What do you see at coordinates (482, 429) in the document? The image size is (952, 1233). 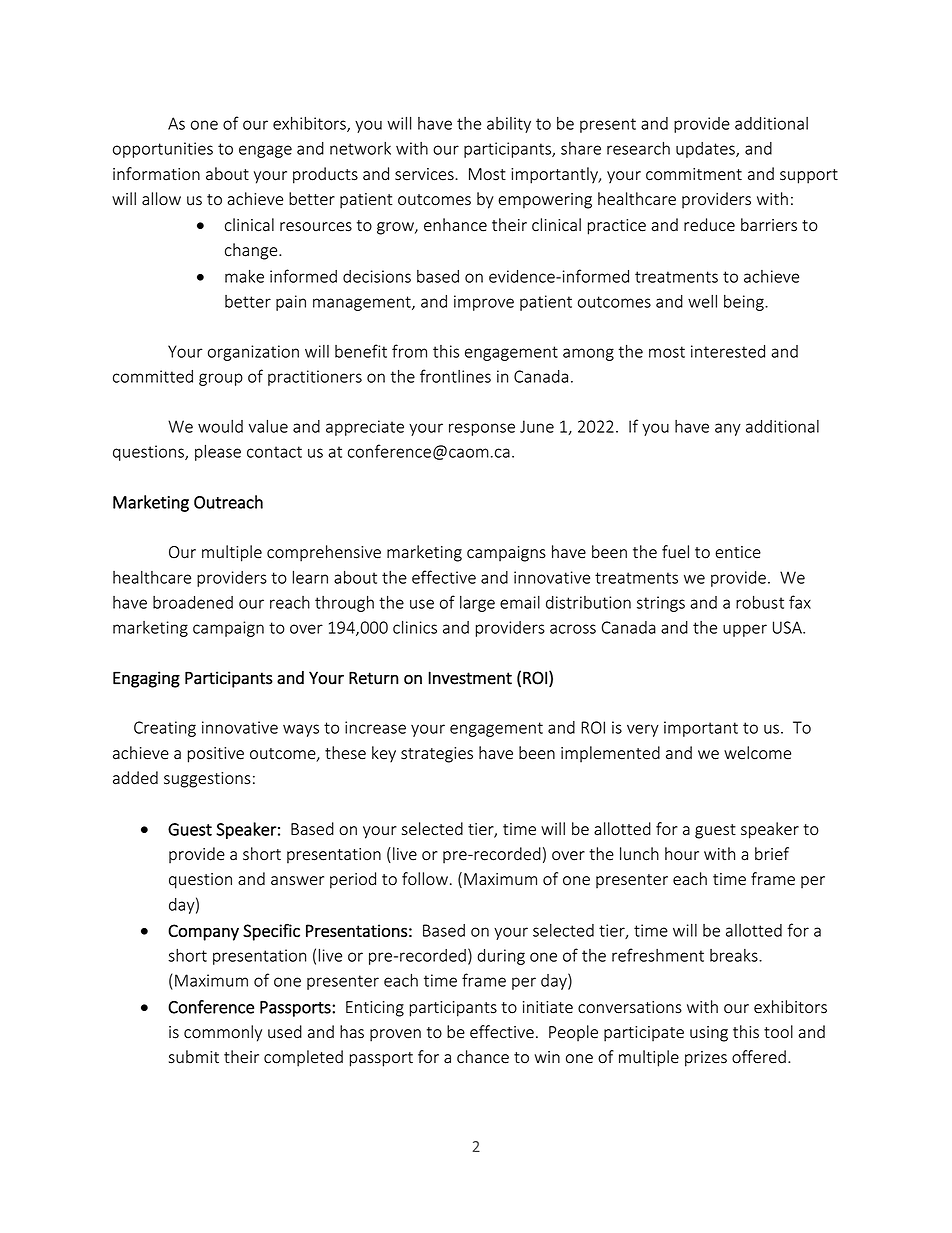 I see `response` at bounding box center [482, 429].
